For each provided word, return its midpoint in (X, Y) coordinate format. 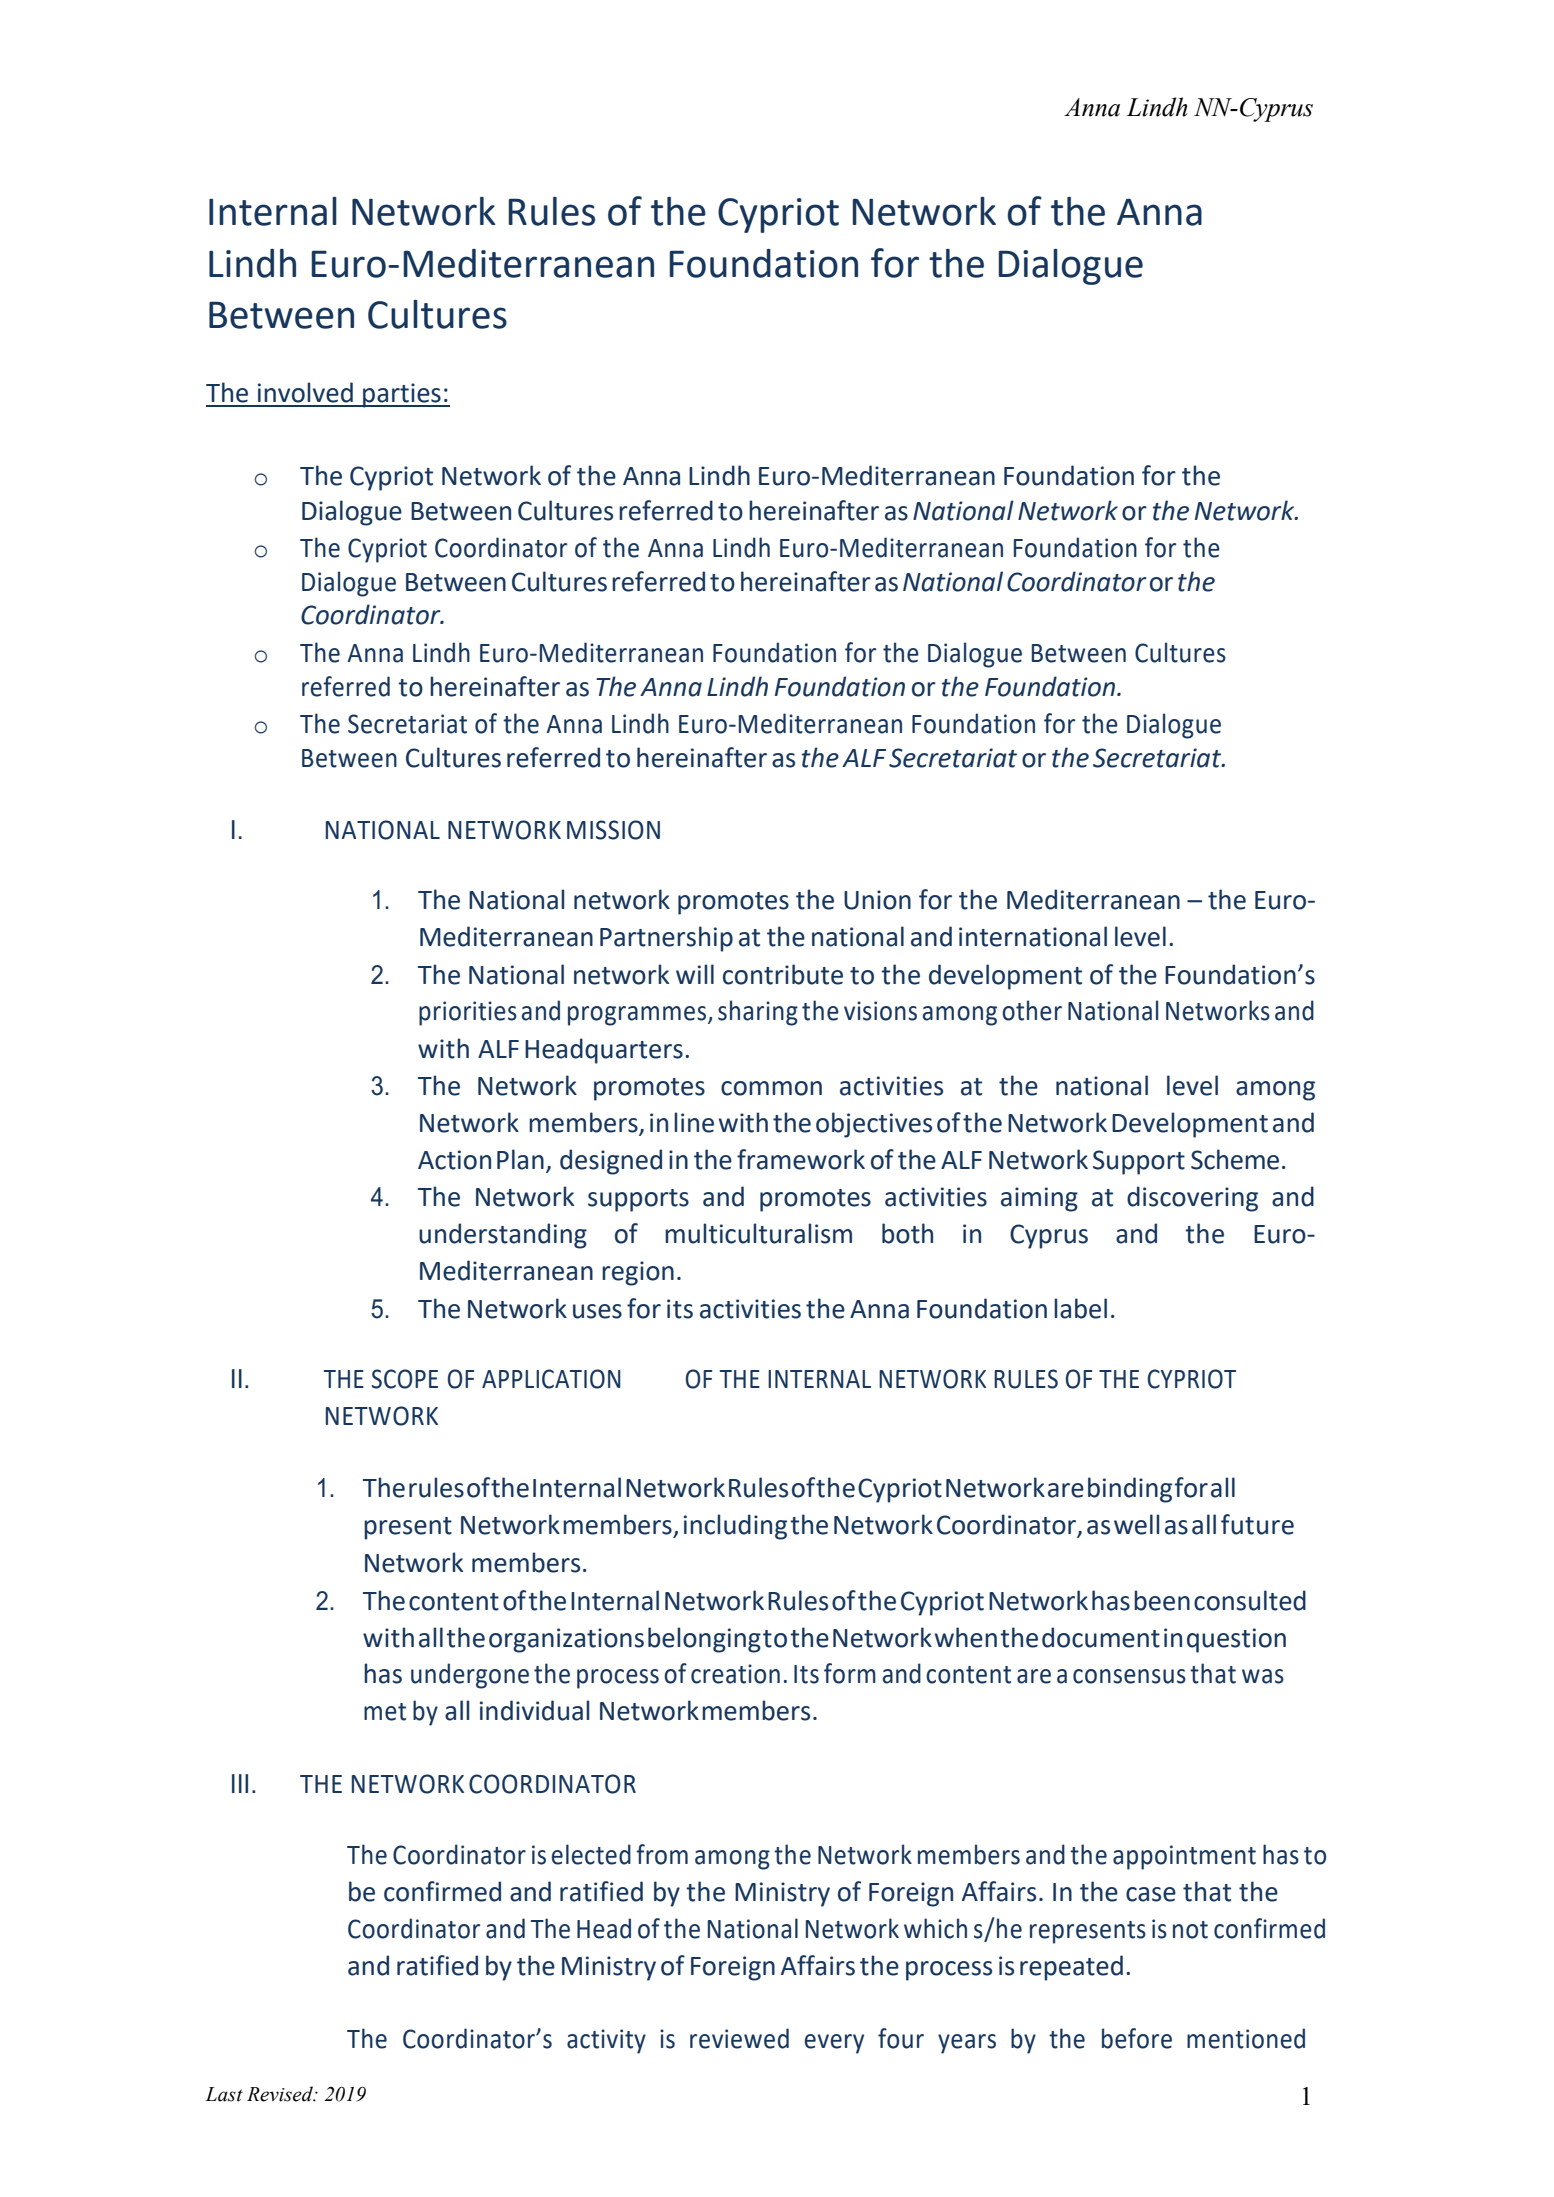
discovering (1192, 1199)
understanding (503, 1236)
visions (880, 1011)
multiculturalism (758, 1233)
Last (224, 2094)
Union (877, 900)
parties (402, 395)
